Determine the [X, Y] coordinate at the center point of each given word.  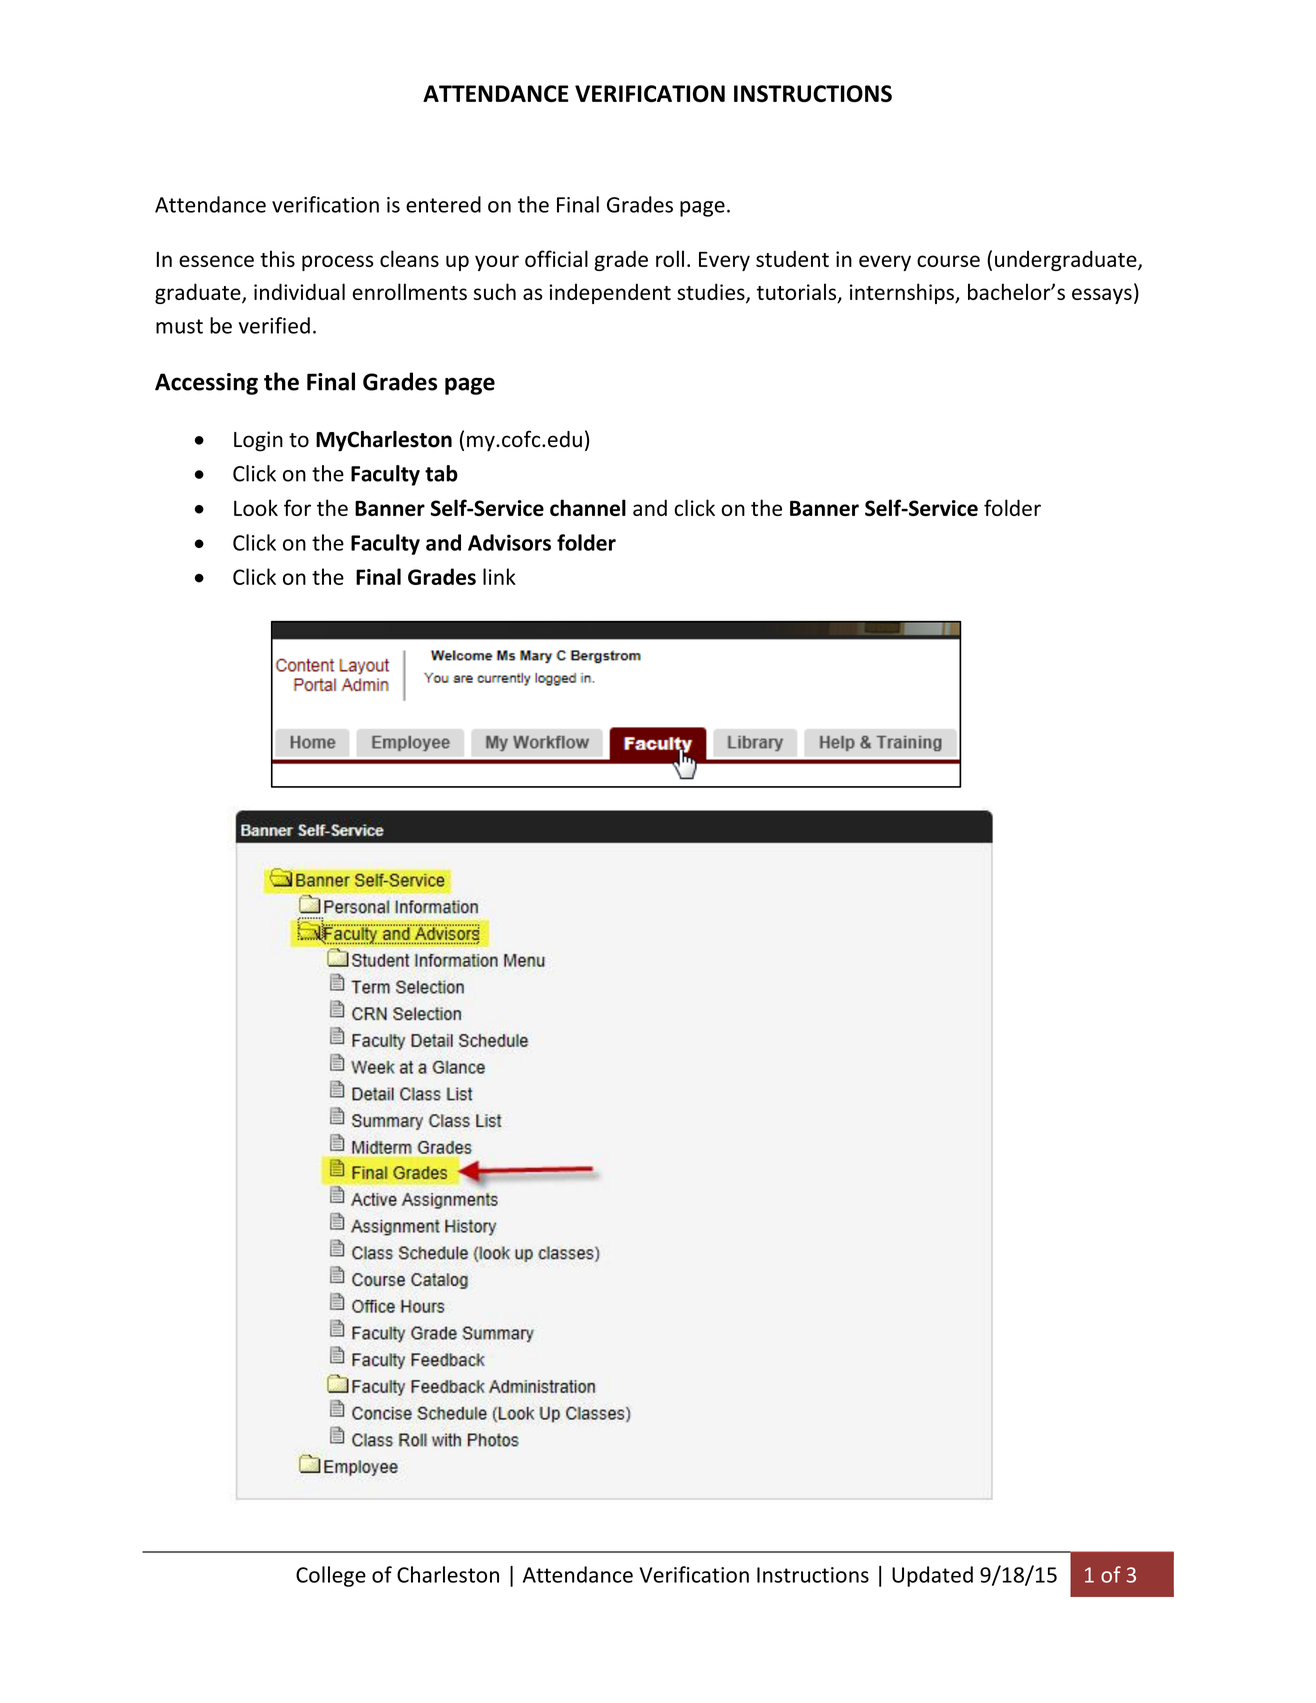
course [948, 261]
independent [610, 293]
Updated [932, 1576]
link [499, 576]
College [331, 1576]
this [277, 258]
